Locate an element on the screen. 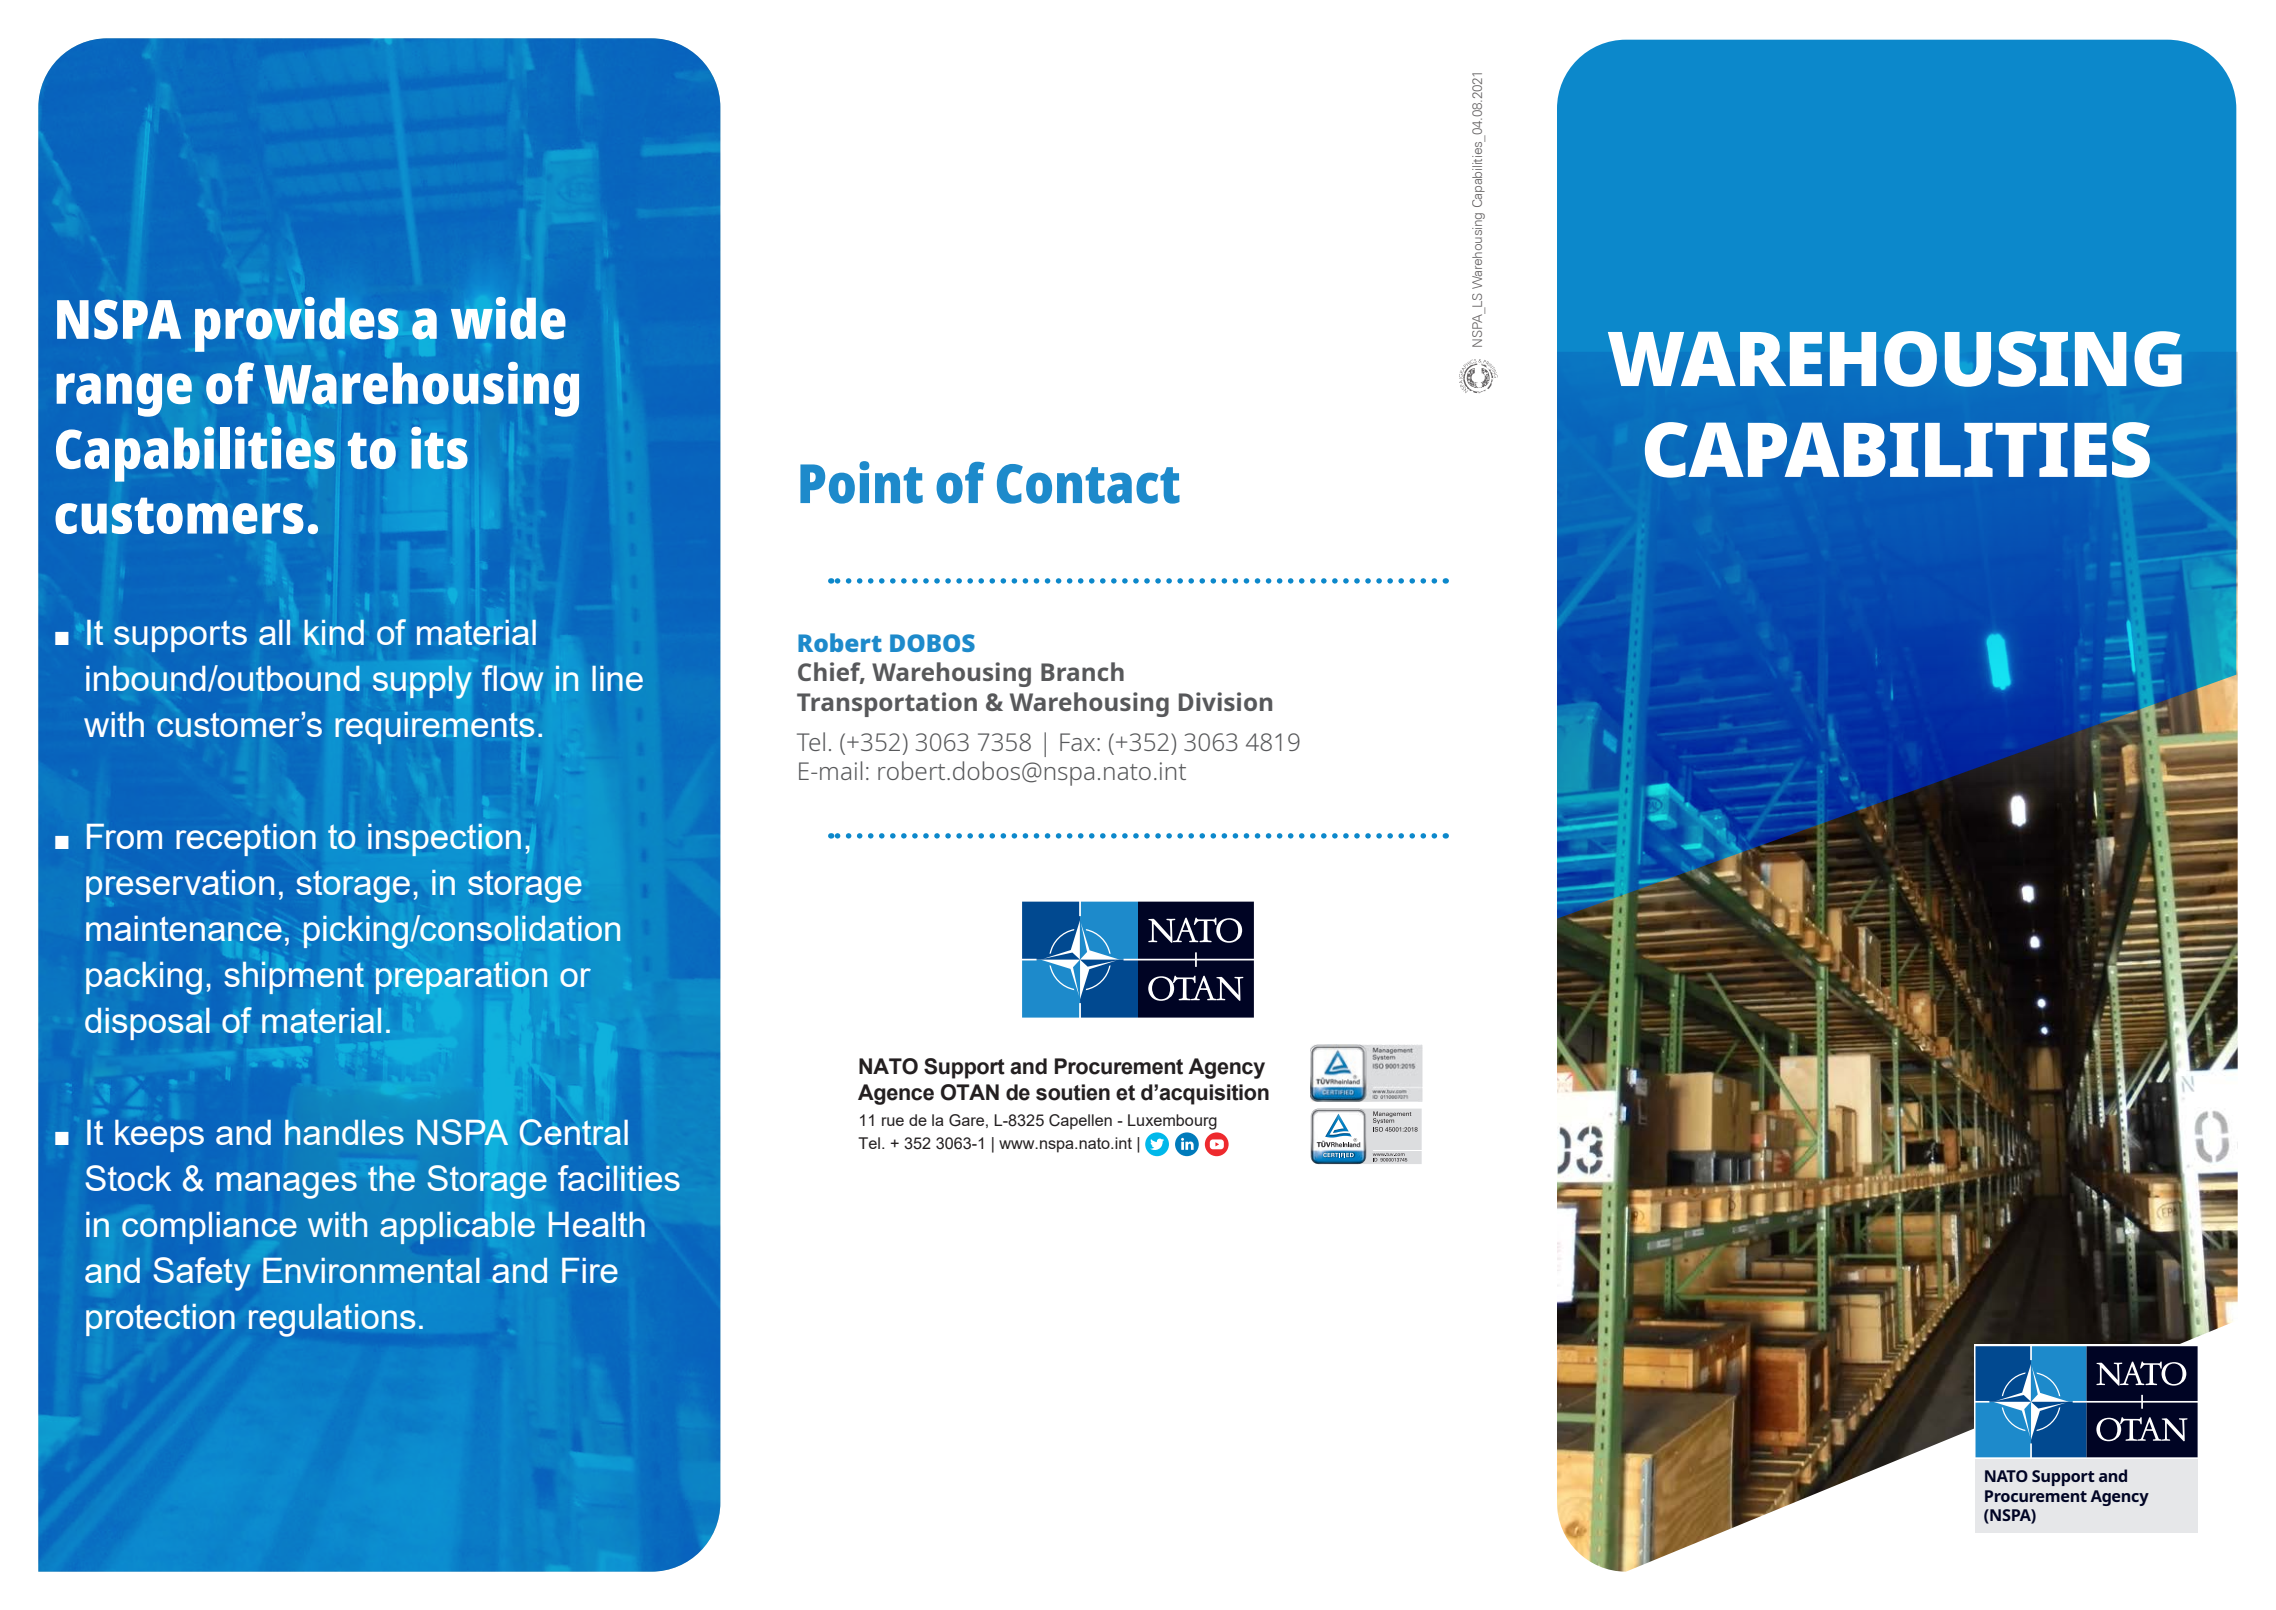 This screenshot has width=2276, height=1610. Contact is located at coordinates (1088, 484).
